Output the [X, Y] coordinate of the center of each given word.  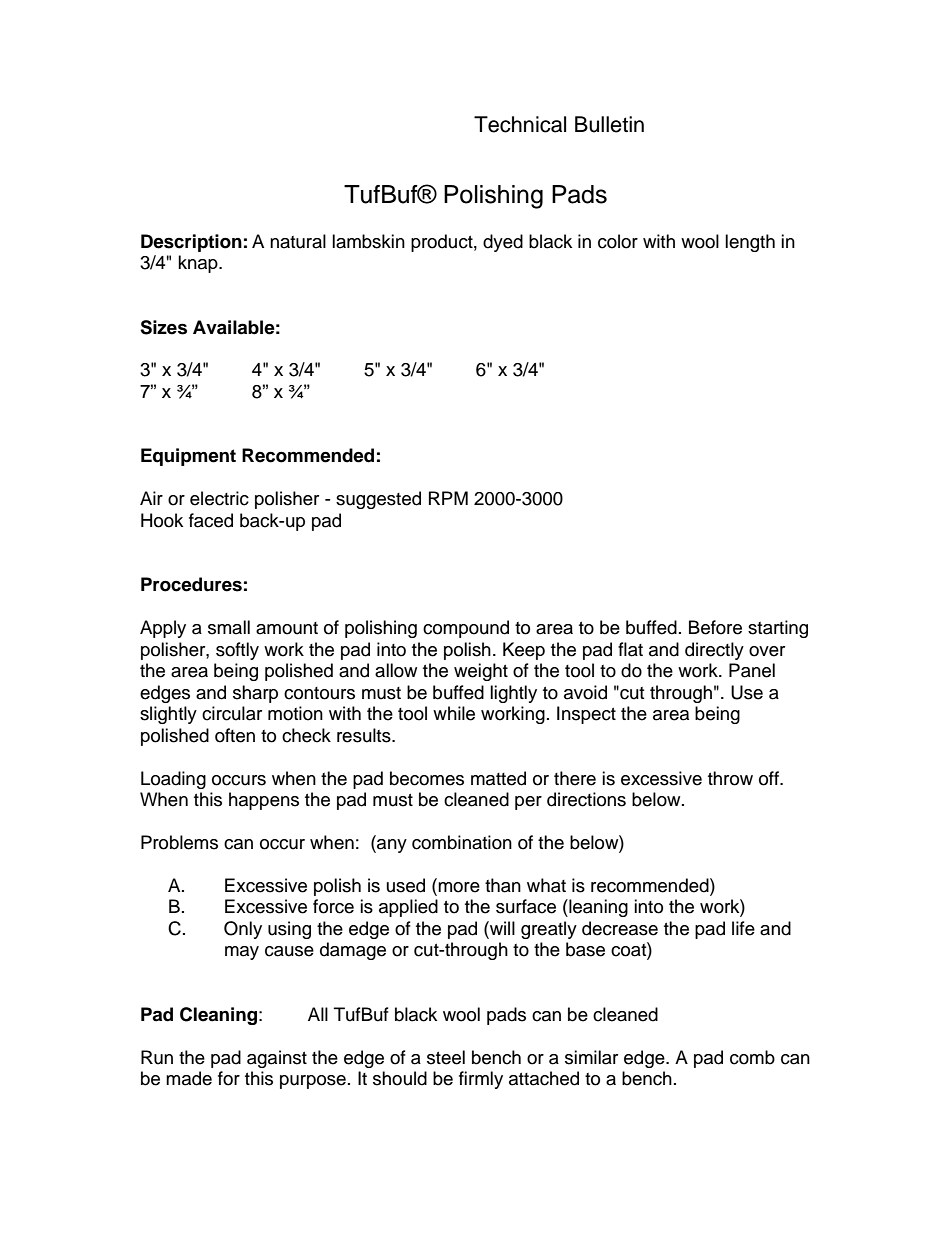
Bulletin [609, 124]
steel [446, 1057]
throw [730, 778]
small [229, 627]
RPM [448, 498]
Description [191, 243]
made [189, 1078]
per [528, 803]
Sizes [163, 327]
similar [591, 1057]
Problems [179, 842]
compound [466, 629]
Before [715, 627]
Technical [520, 124]
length [750, 243]
